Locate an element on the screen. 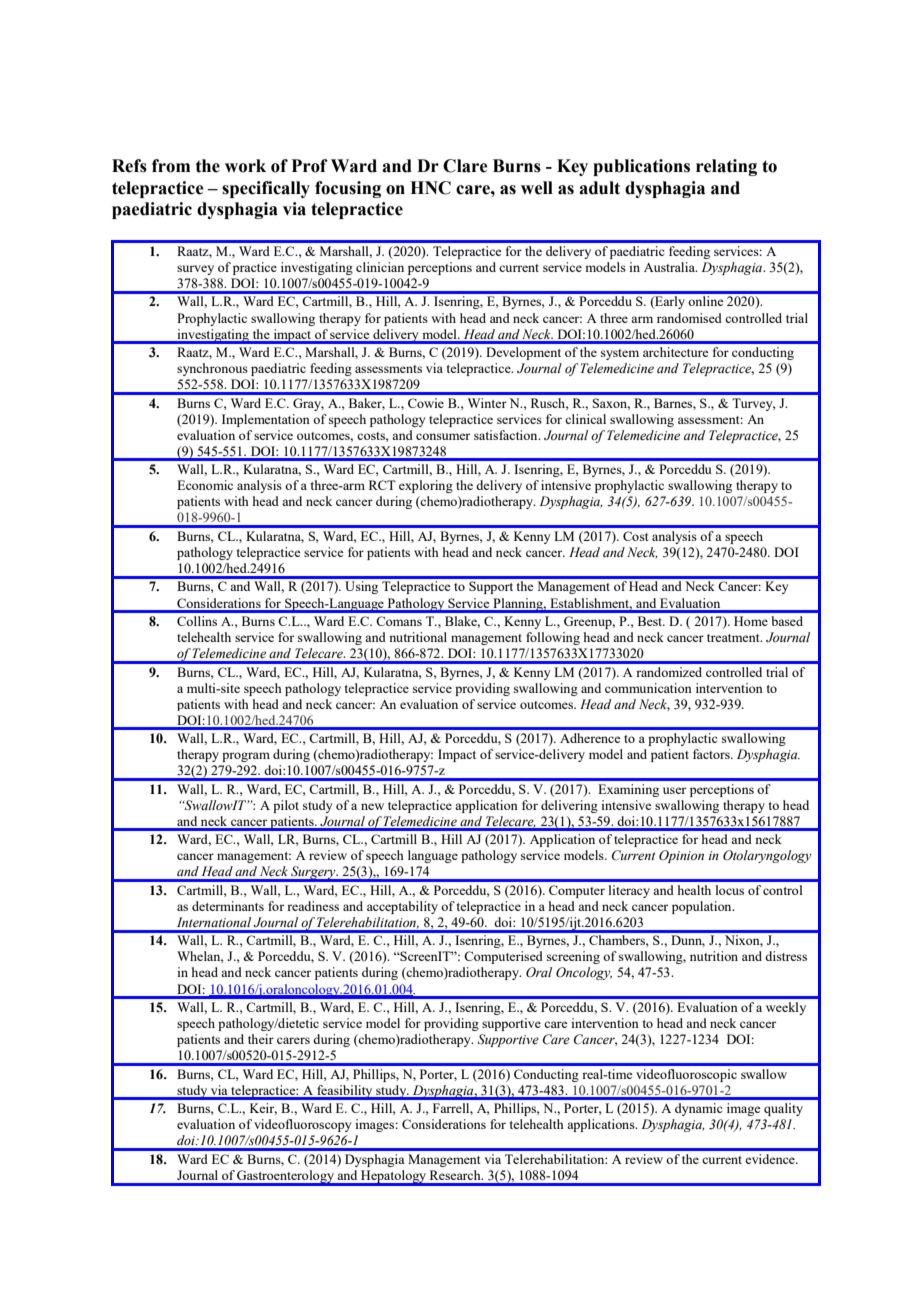  new is located at coordinates (372, 806).
